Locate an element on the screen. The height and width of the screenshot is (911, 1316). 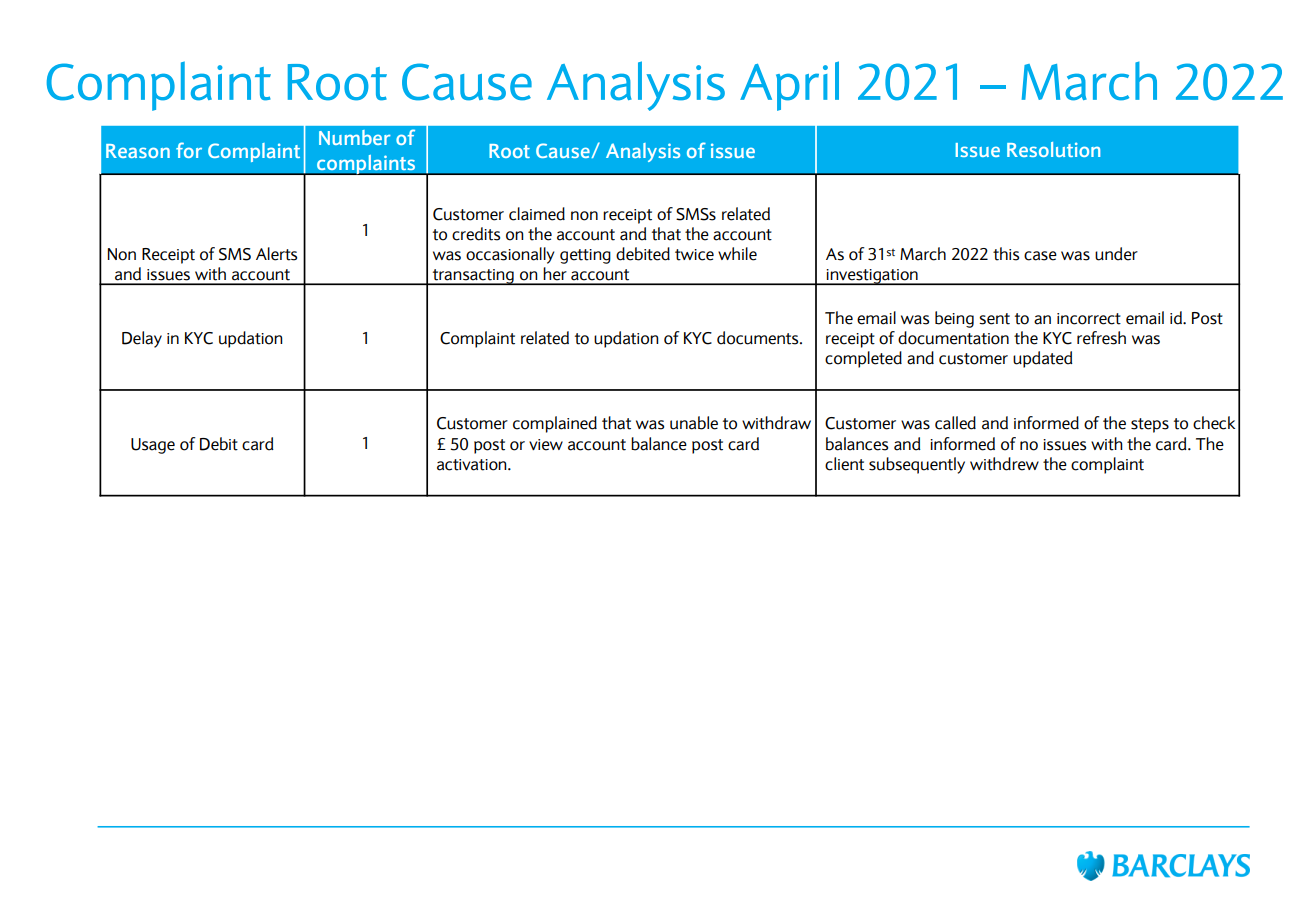
Usage is located at coordinates (153, 446).
